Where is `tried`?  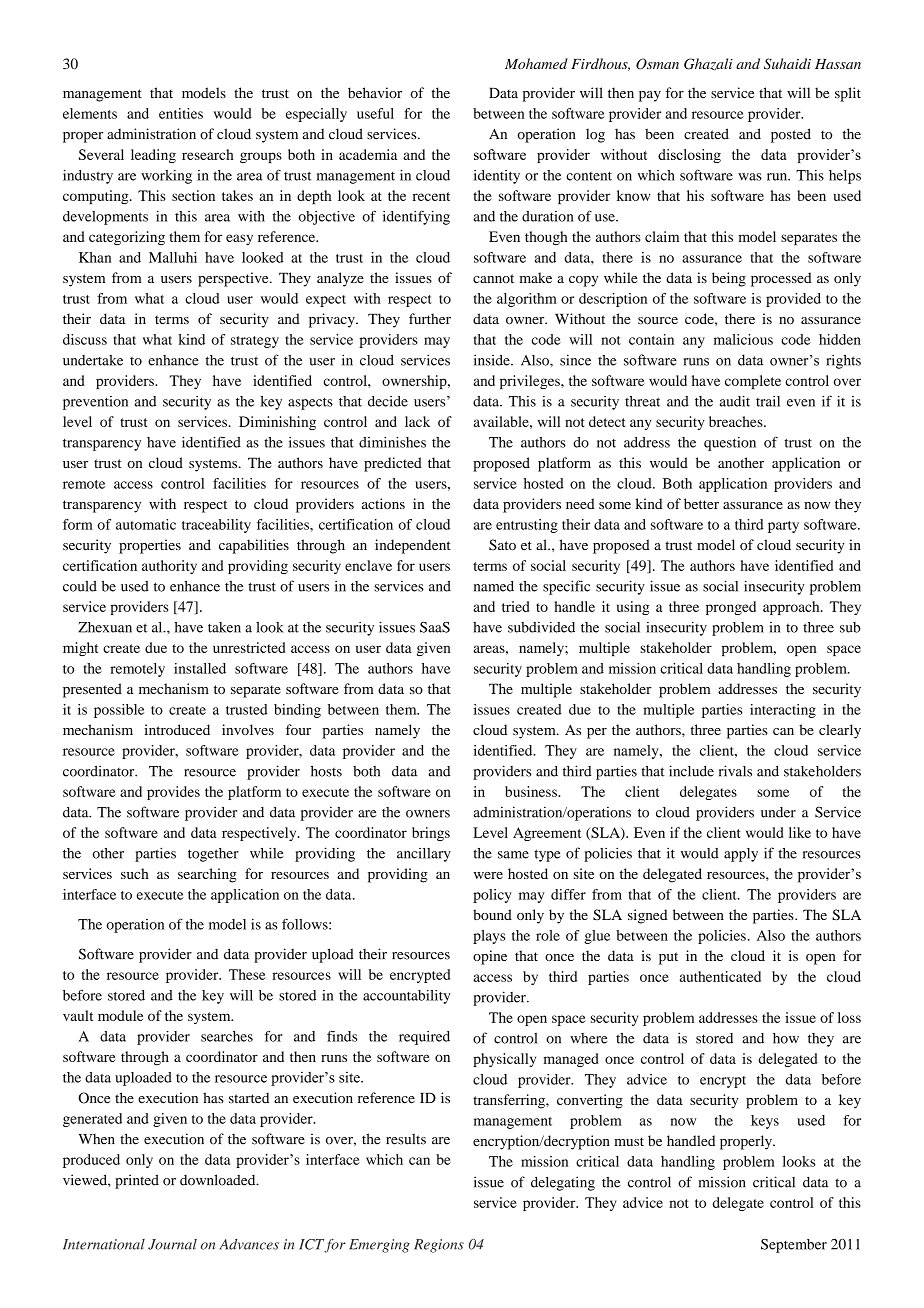 tried is located at coordinates (515, 606).
